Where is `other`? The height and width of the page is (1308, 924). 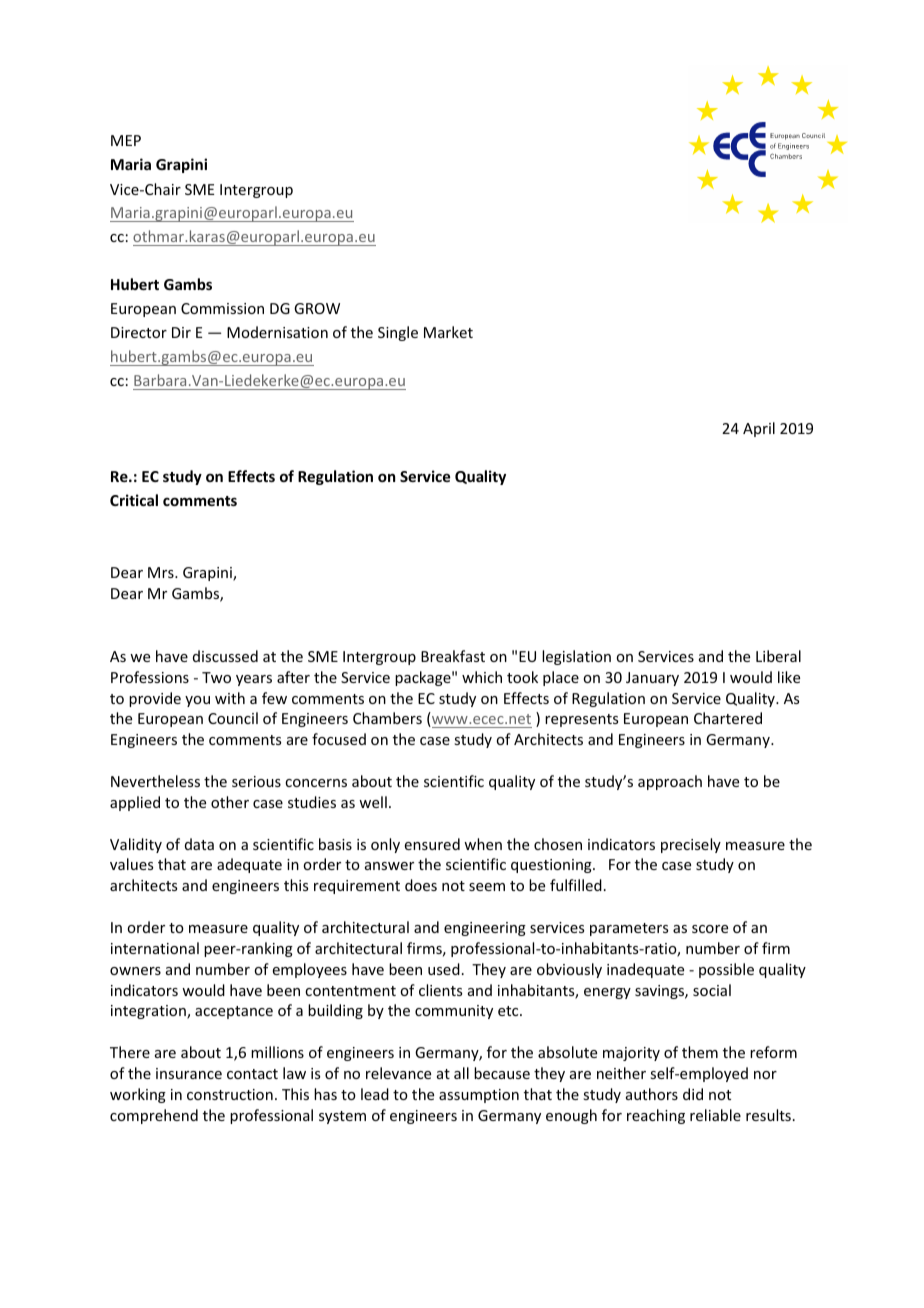 other is located at coordinates (230, 802).
